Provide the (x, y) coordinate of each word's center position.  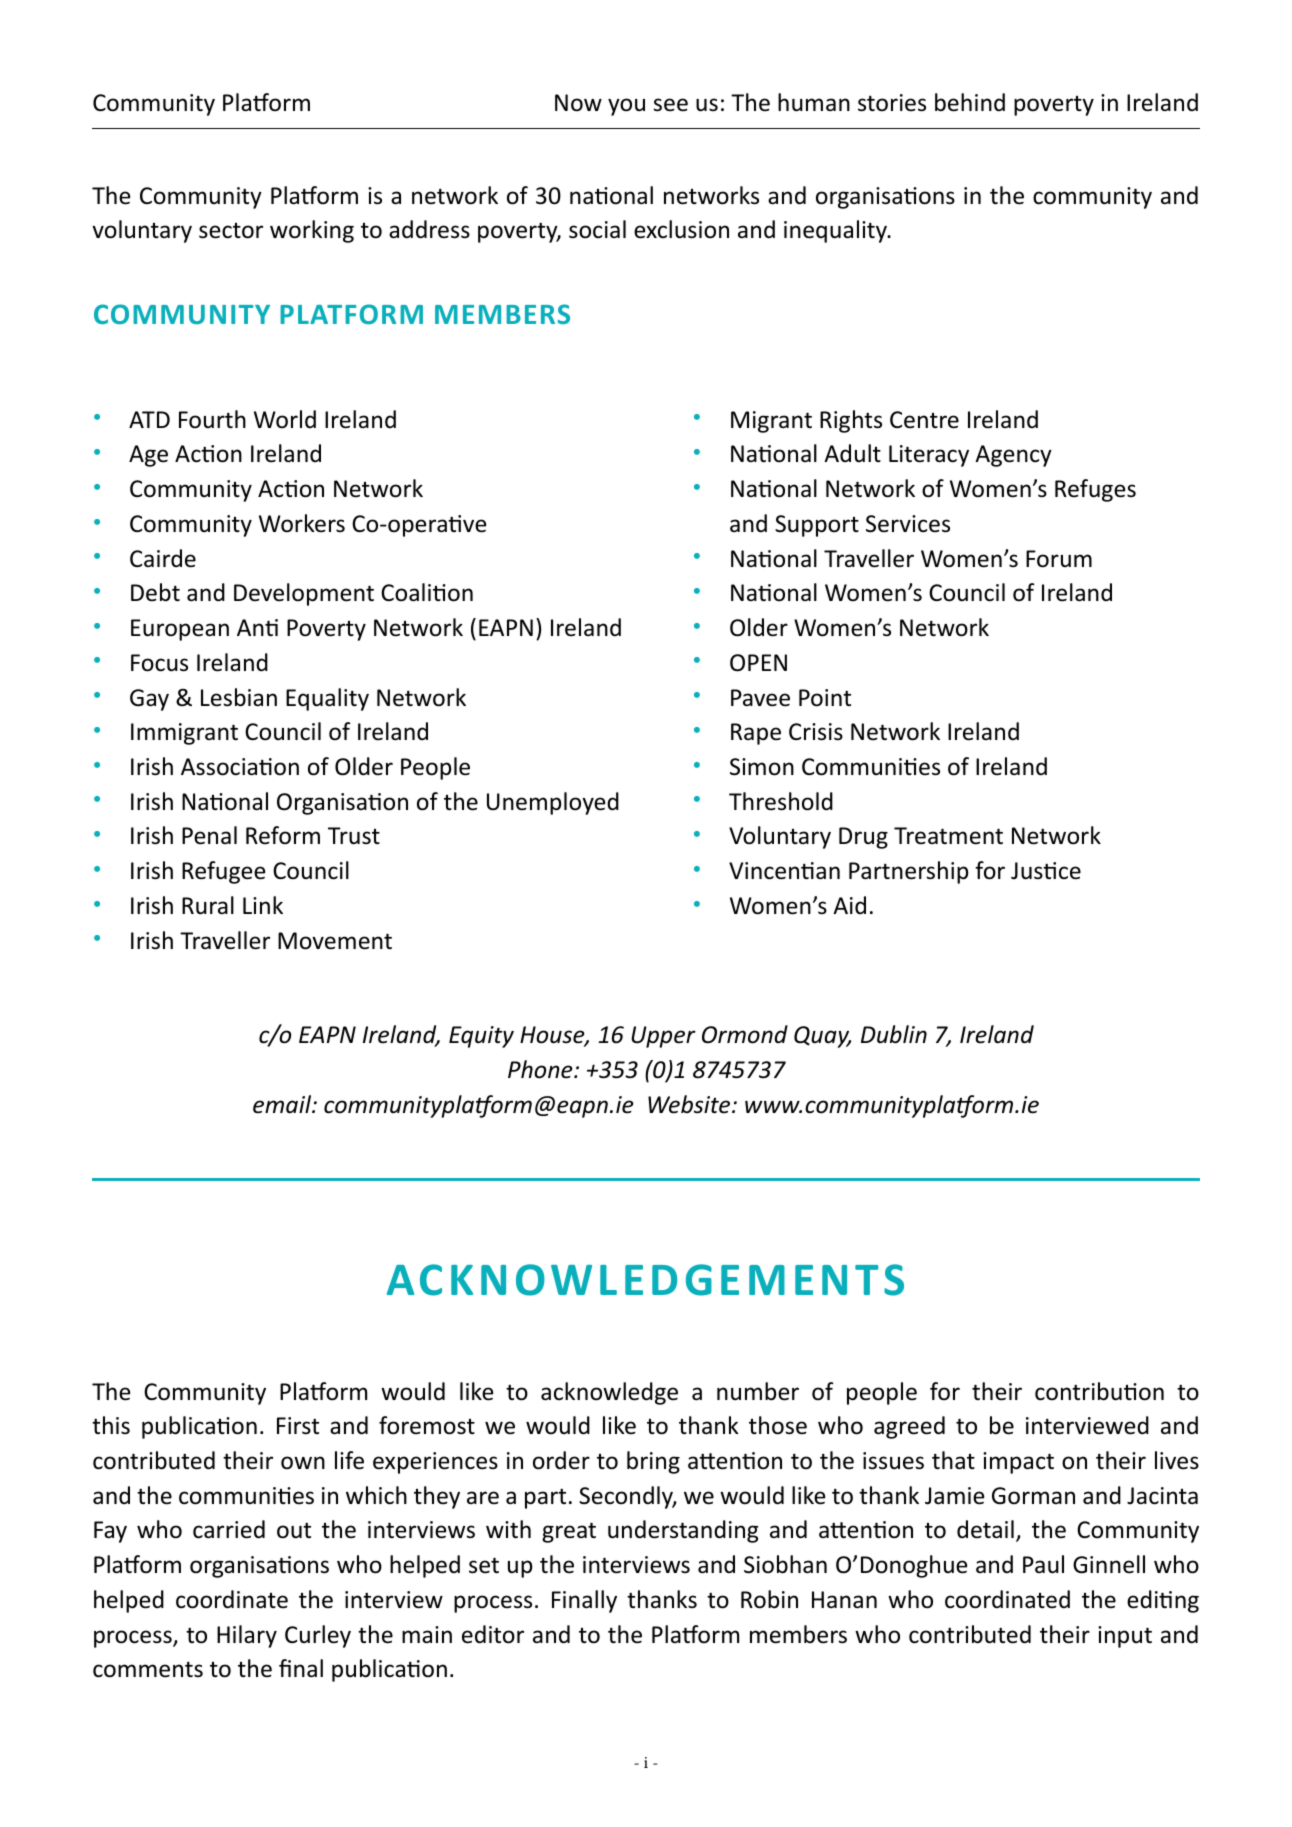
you (626, 107)
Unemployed (553, 803)
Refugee (223, 872)
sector (231, 231)
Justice (1046, 871)
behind (970, 102)
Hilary (247, 1636)
